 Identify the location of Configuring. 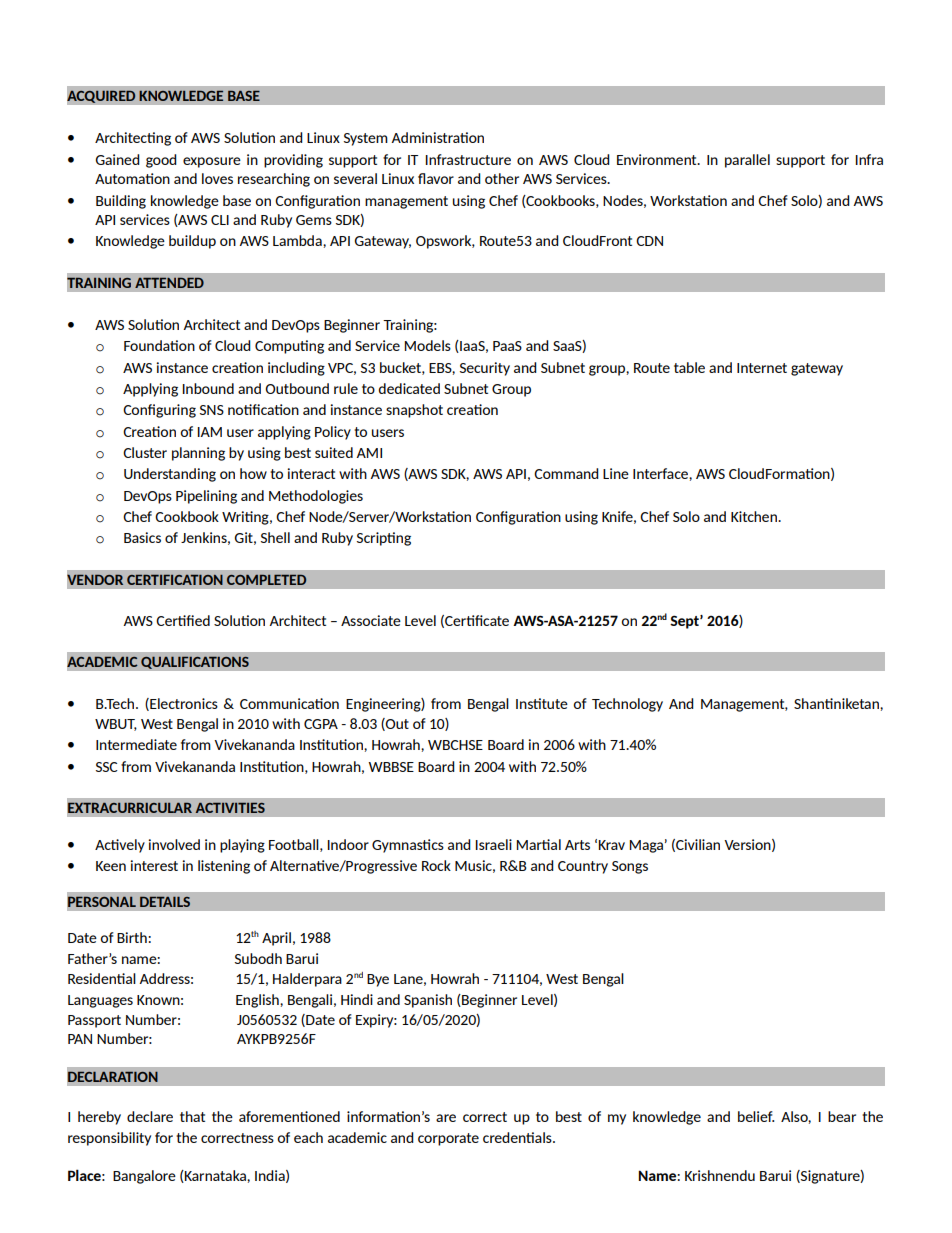
(159, 411).
